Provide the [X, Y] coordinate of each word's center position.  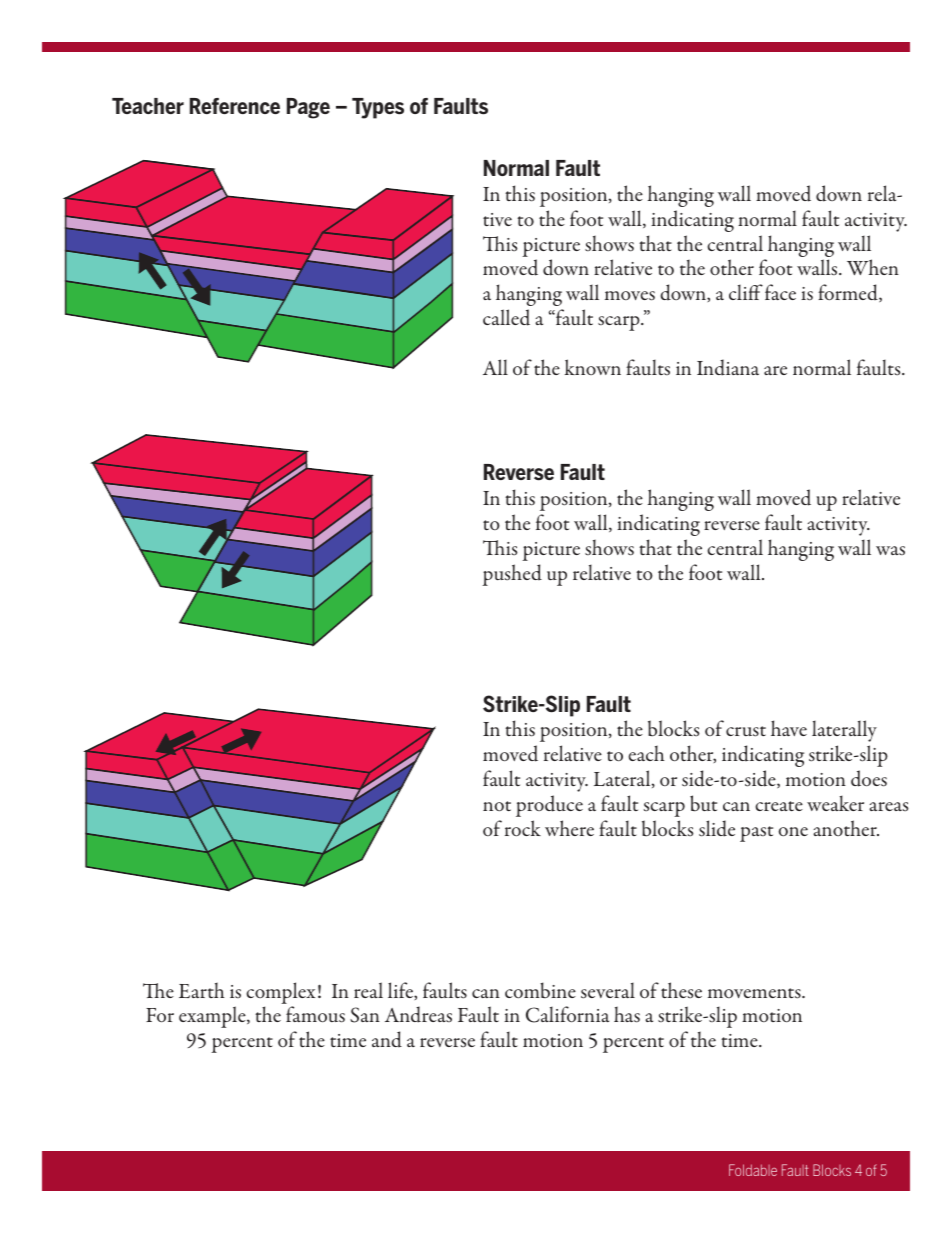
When [873, 267]
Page [308, 108]
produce [549, 806]
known [593, 367]
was [890, 550]
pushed [512, 575]
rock [523, 828]
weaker [835, 803]
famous [315, 1014]
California [567, 1014]
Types [378, 108]
